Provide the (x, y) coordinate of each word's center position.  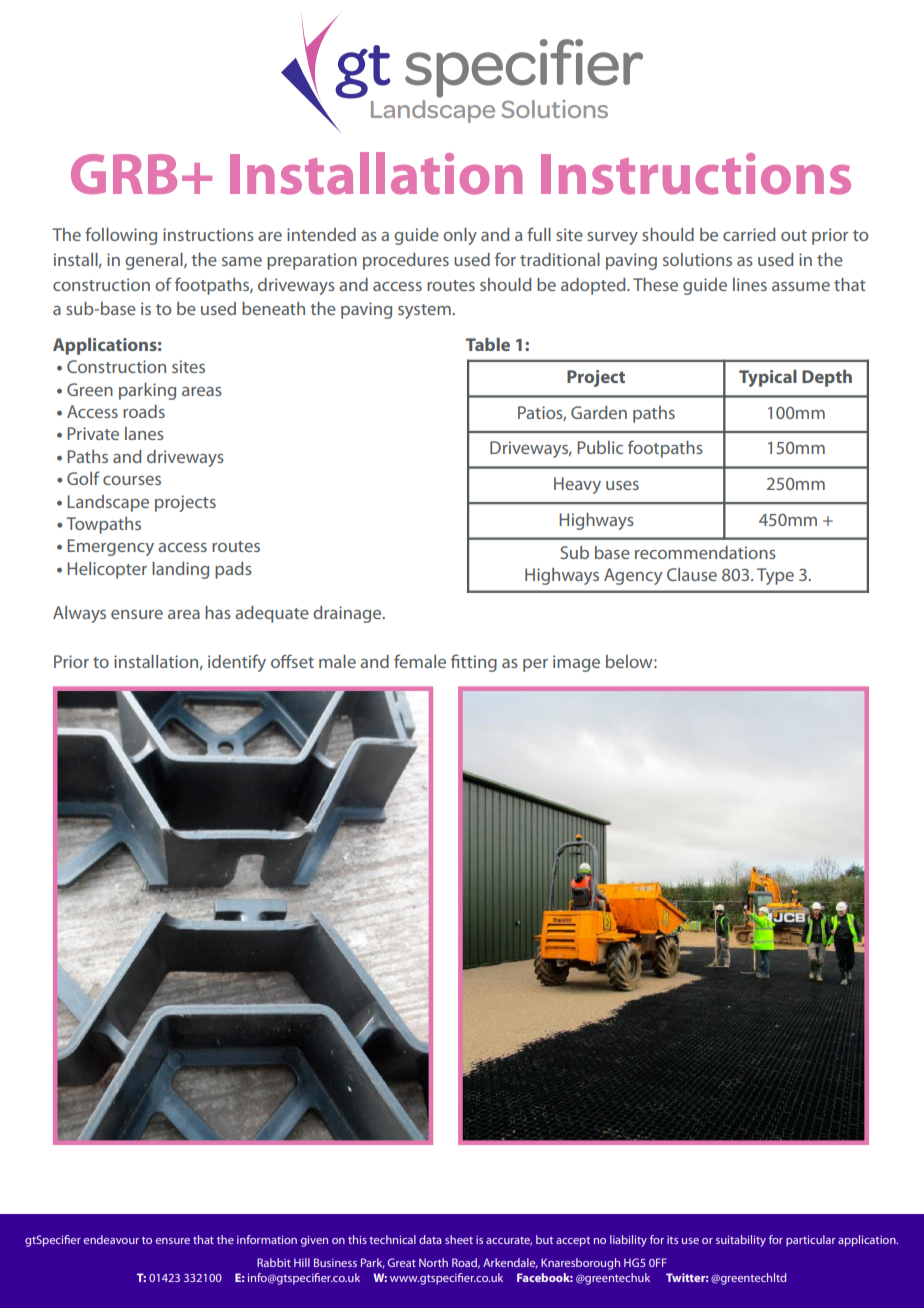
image (576, 663)
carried (749, 234)
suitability (741, 1241)
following (121, 236)
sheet (459, 1239)
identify (237, 663)
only (460, 236)
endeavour (111, 1239)
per (535, 665)
